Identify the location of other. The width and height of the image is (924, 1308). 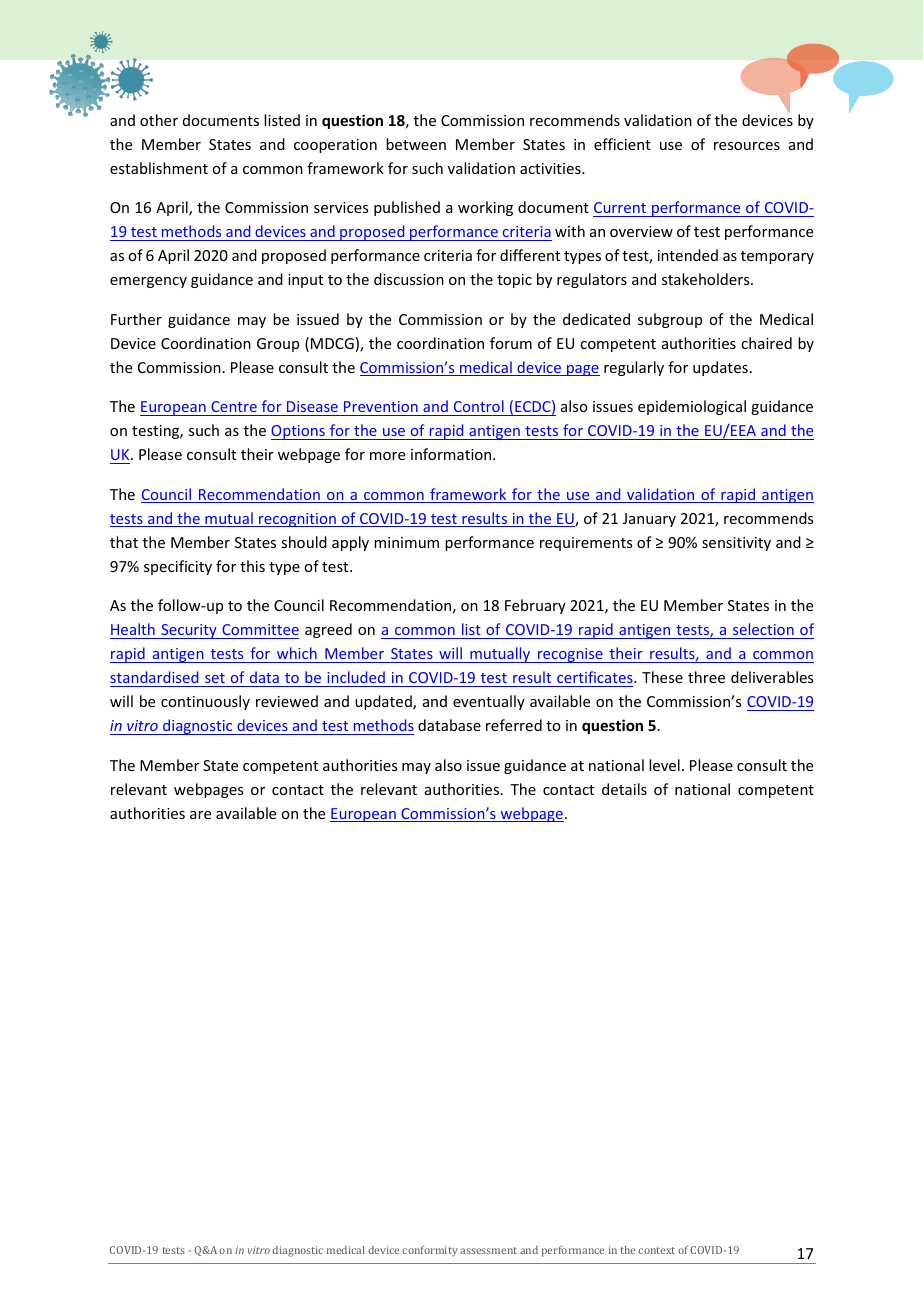
(159, 120).
